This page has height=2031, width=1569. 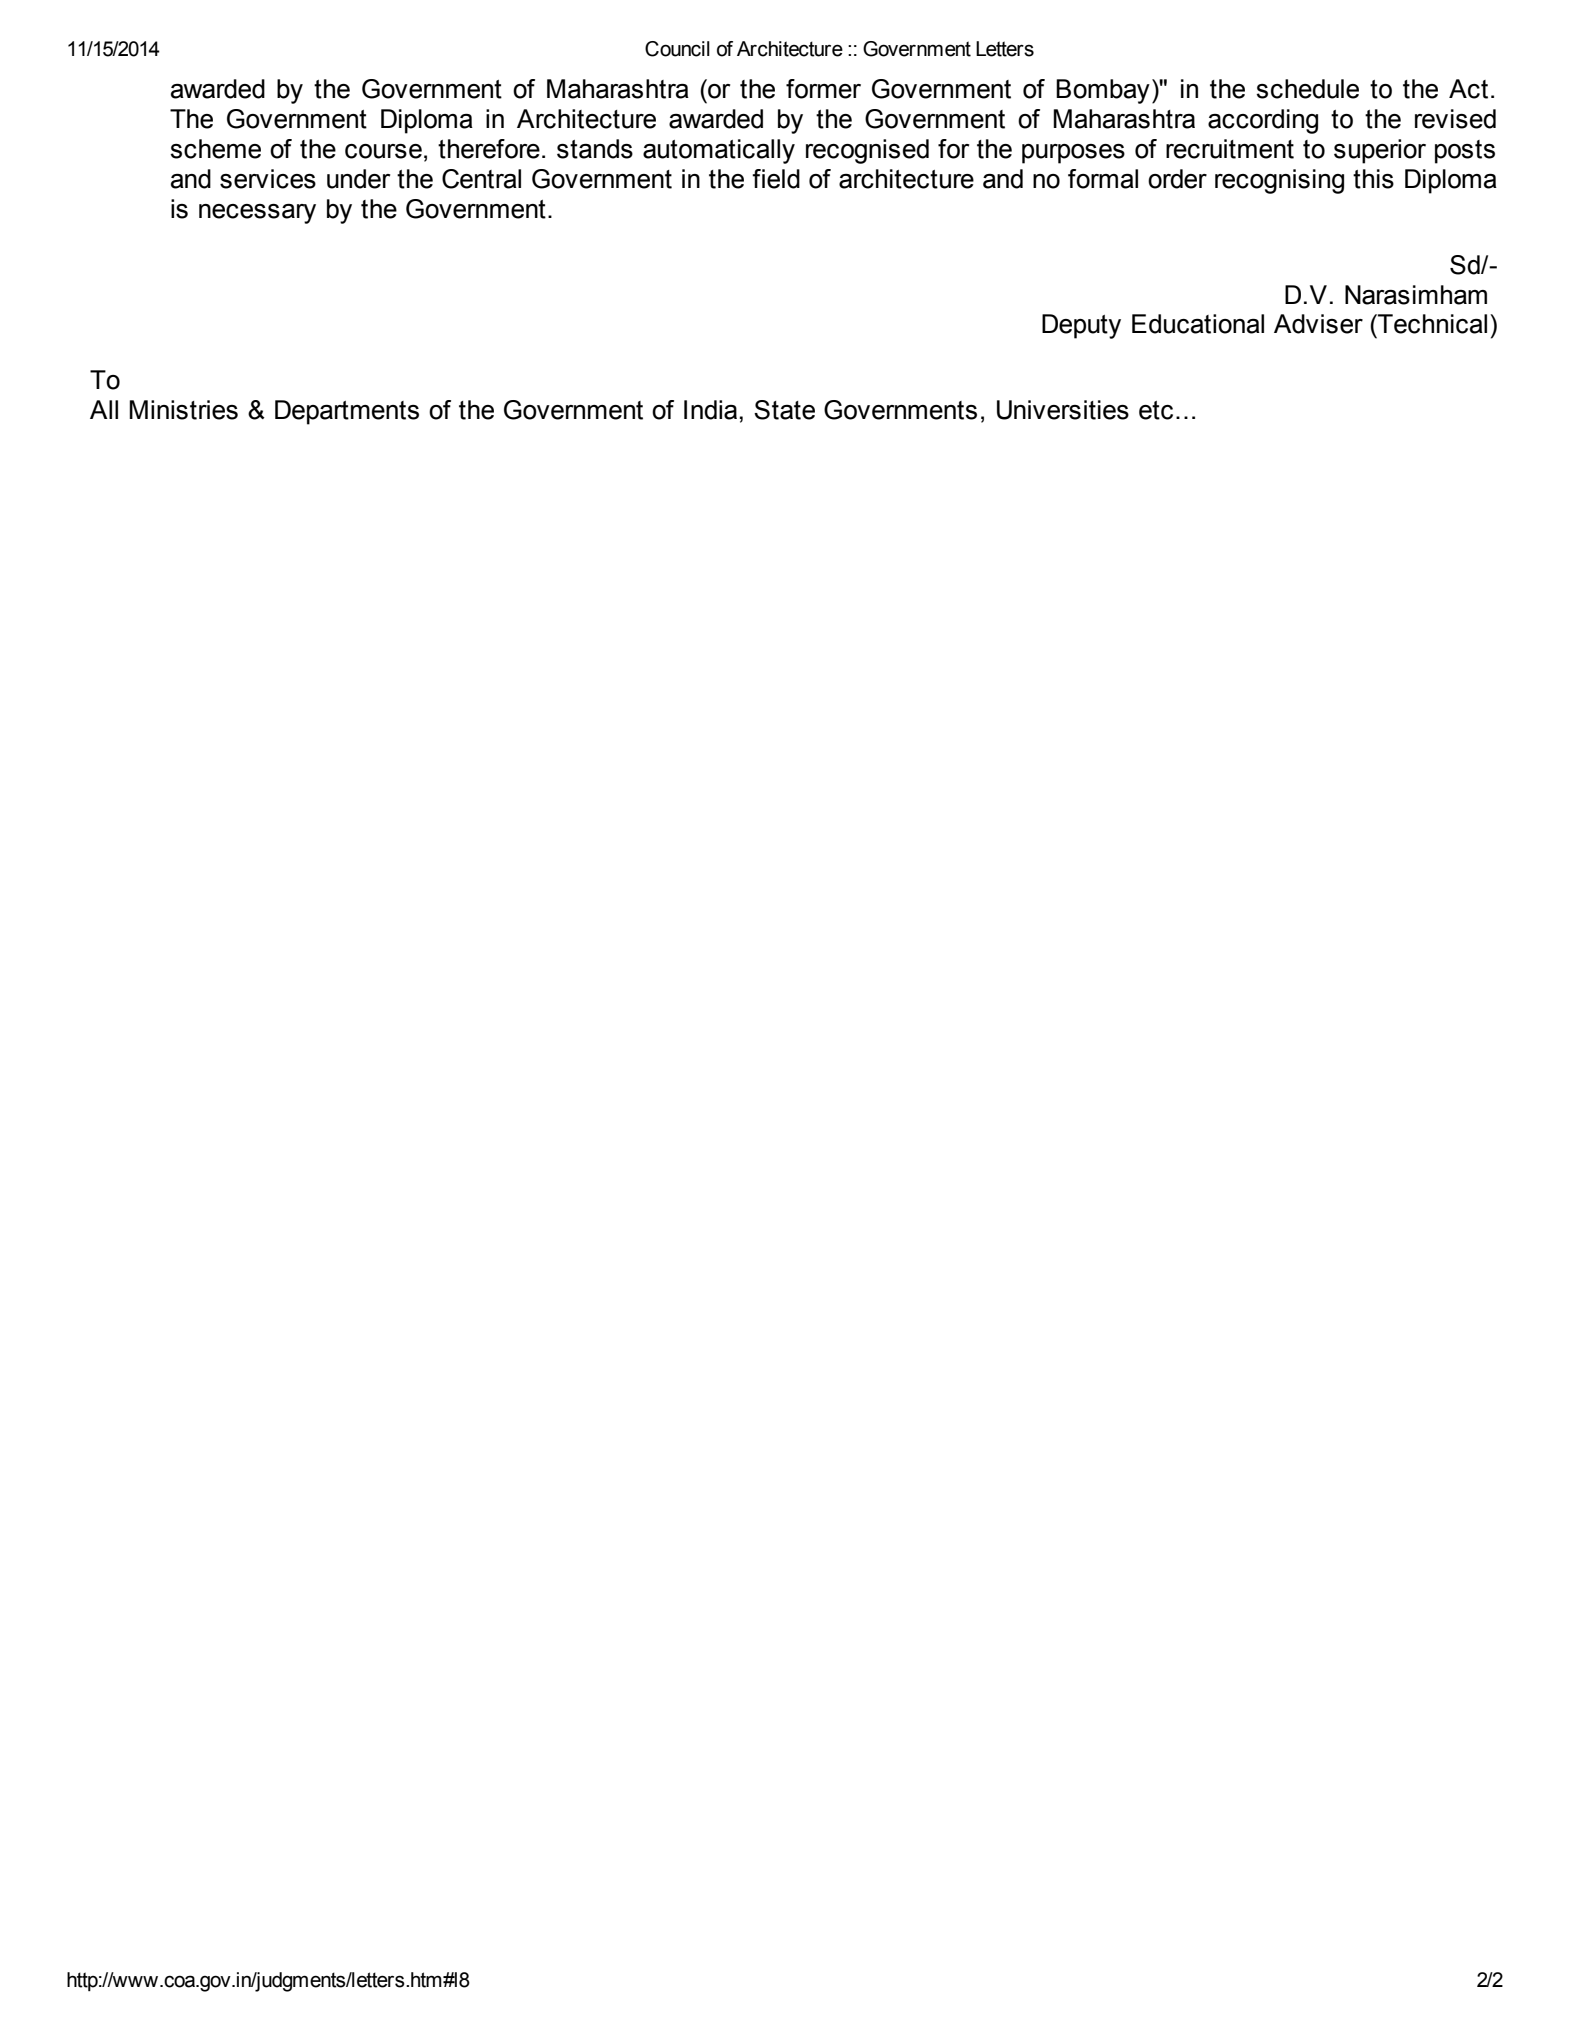 What do you see at coordinates (823, 89) in the page?
I see `former` at bounding box center [823, 89].
